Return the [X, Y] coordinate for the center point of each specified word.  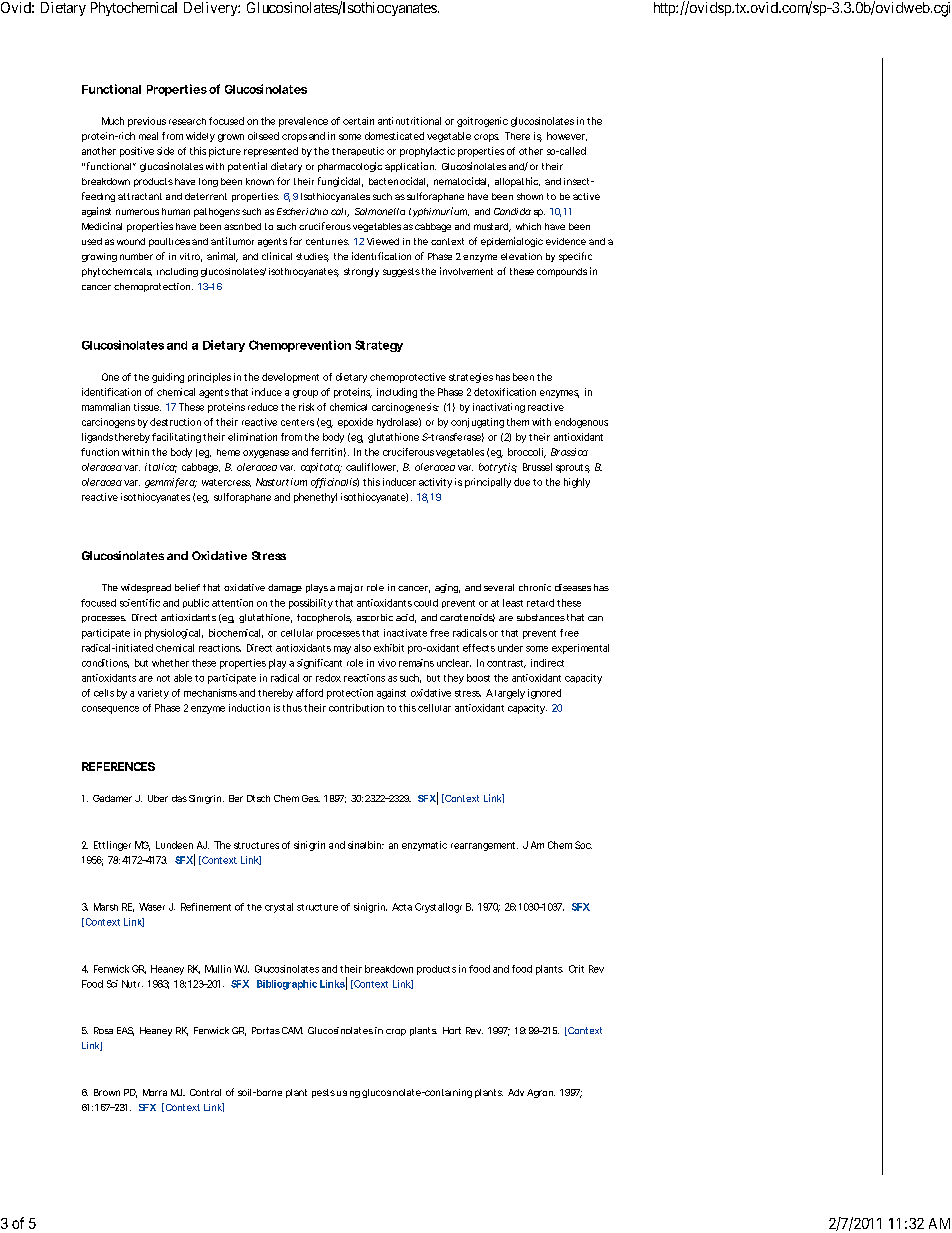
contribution [356, 708]
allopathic [517, 182]
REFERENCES [118, 766]
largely [510, 694]
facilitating [176, 438]
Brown [107, 1092]
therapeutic [358, 151]
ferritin [326, 452]
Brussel [537, 467]
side [165, 151]
